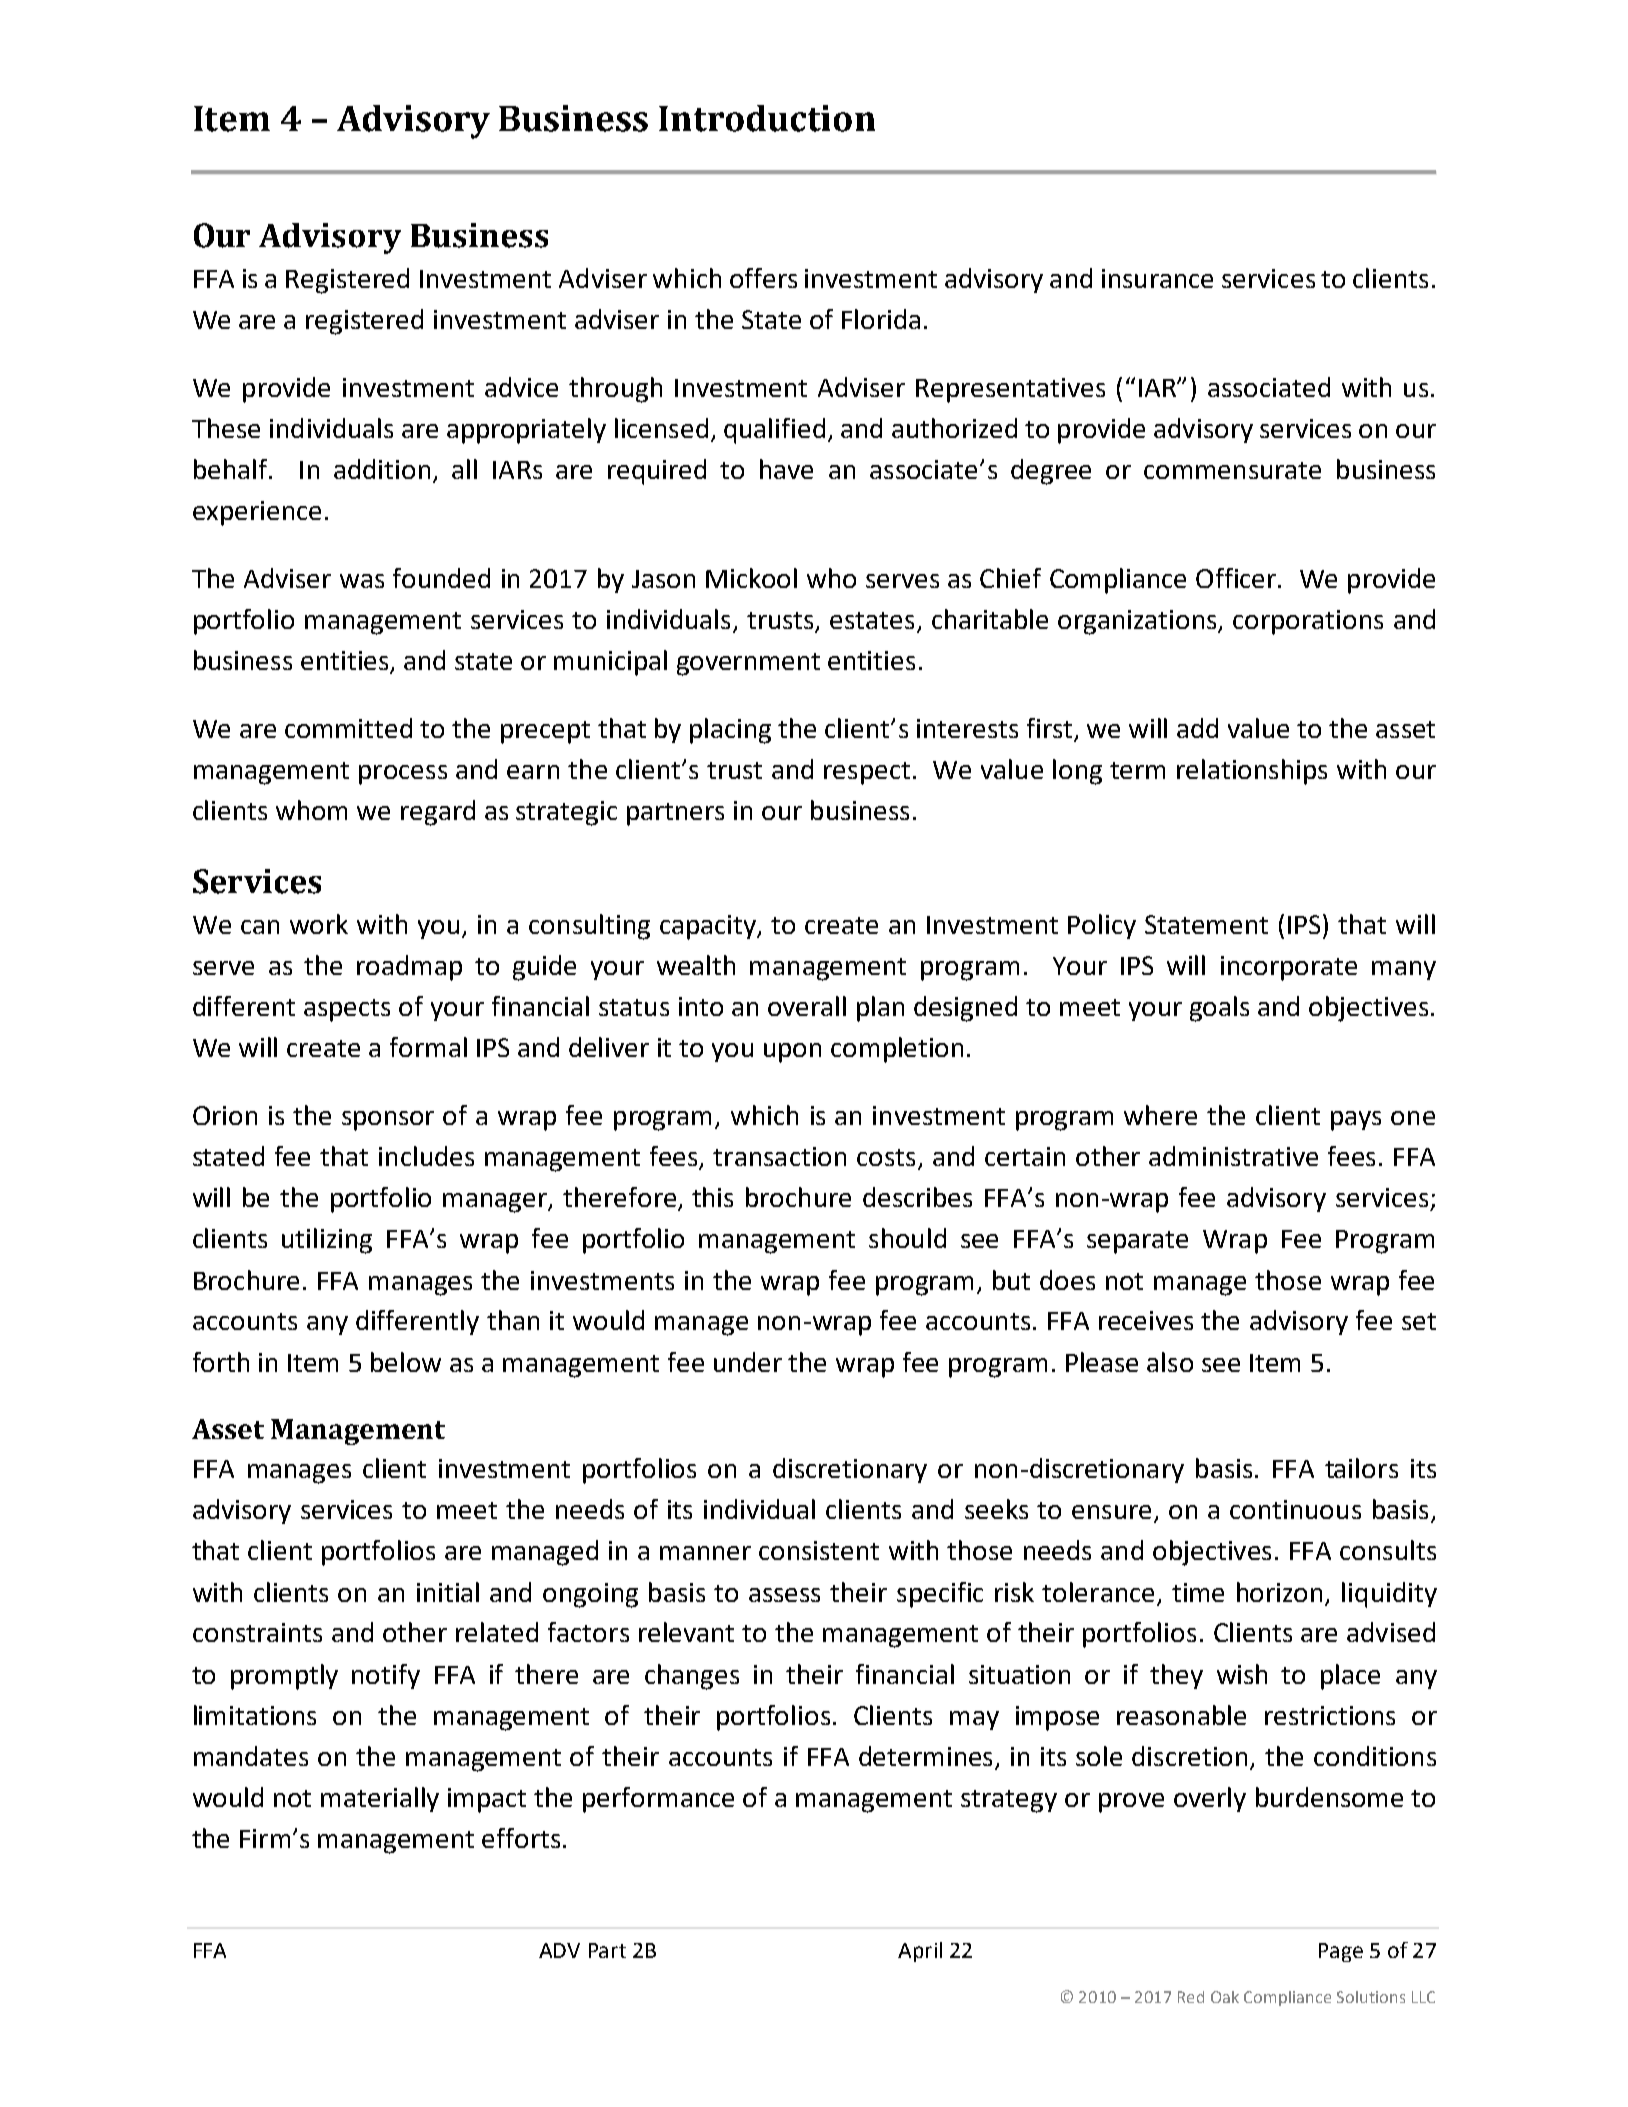  What do you see at coordinates (920, 1952) in the image?
I see `April` at bounding box center [920, 1952].
